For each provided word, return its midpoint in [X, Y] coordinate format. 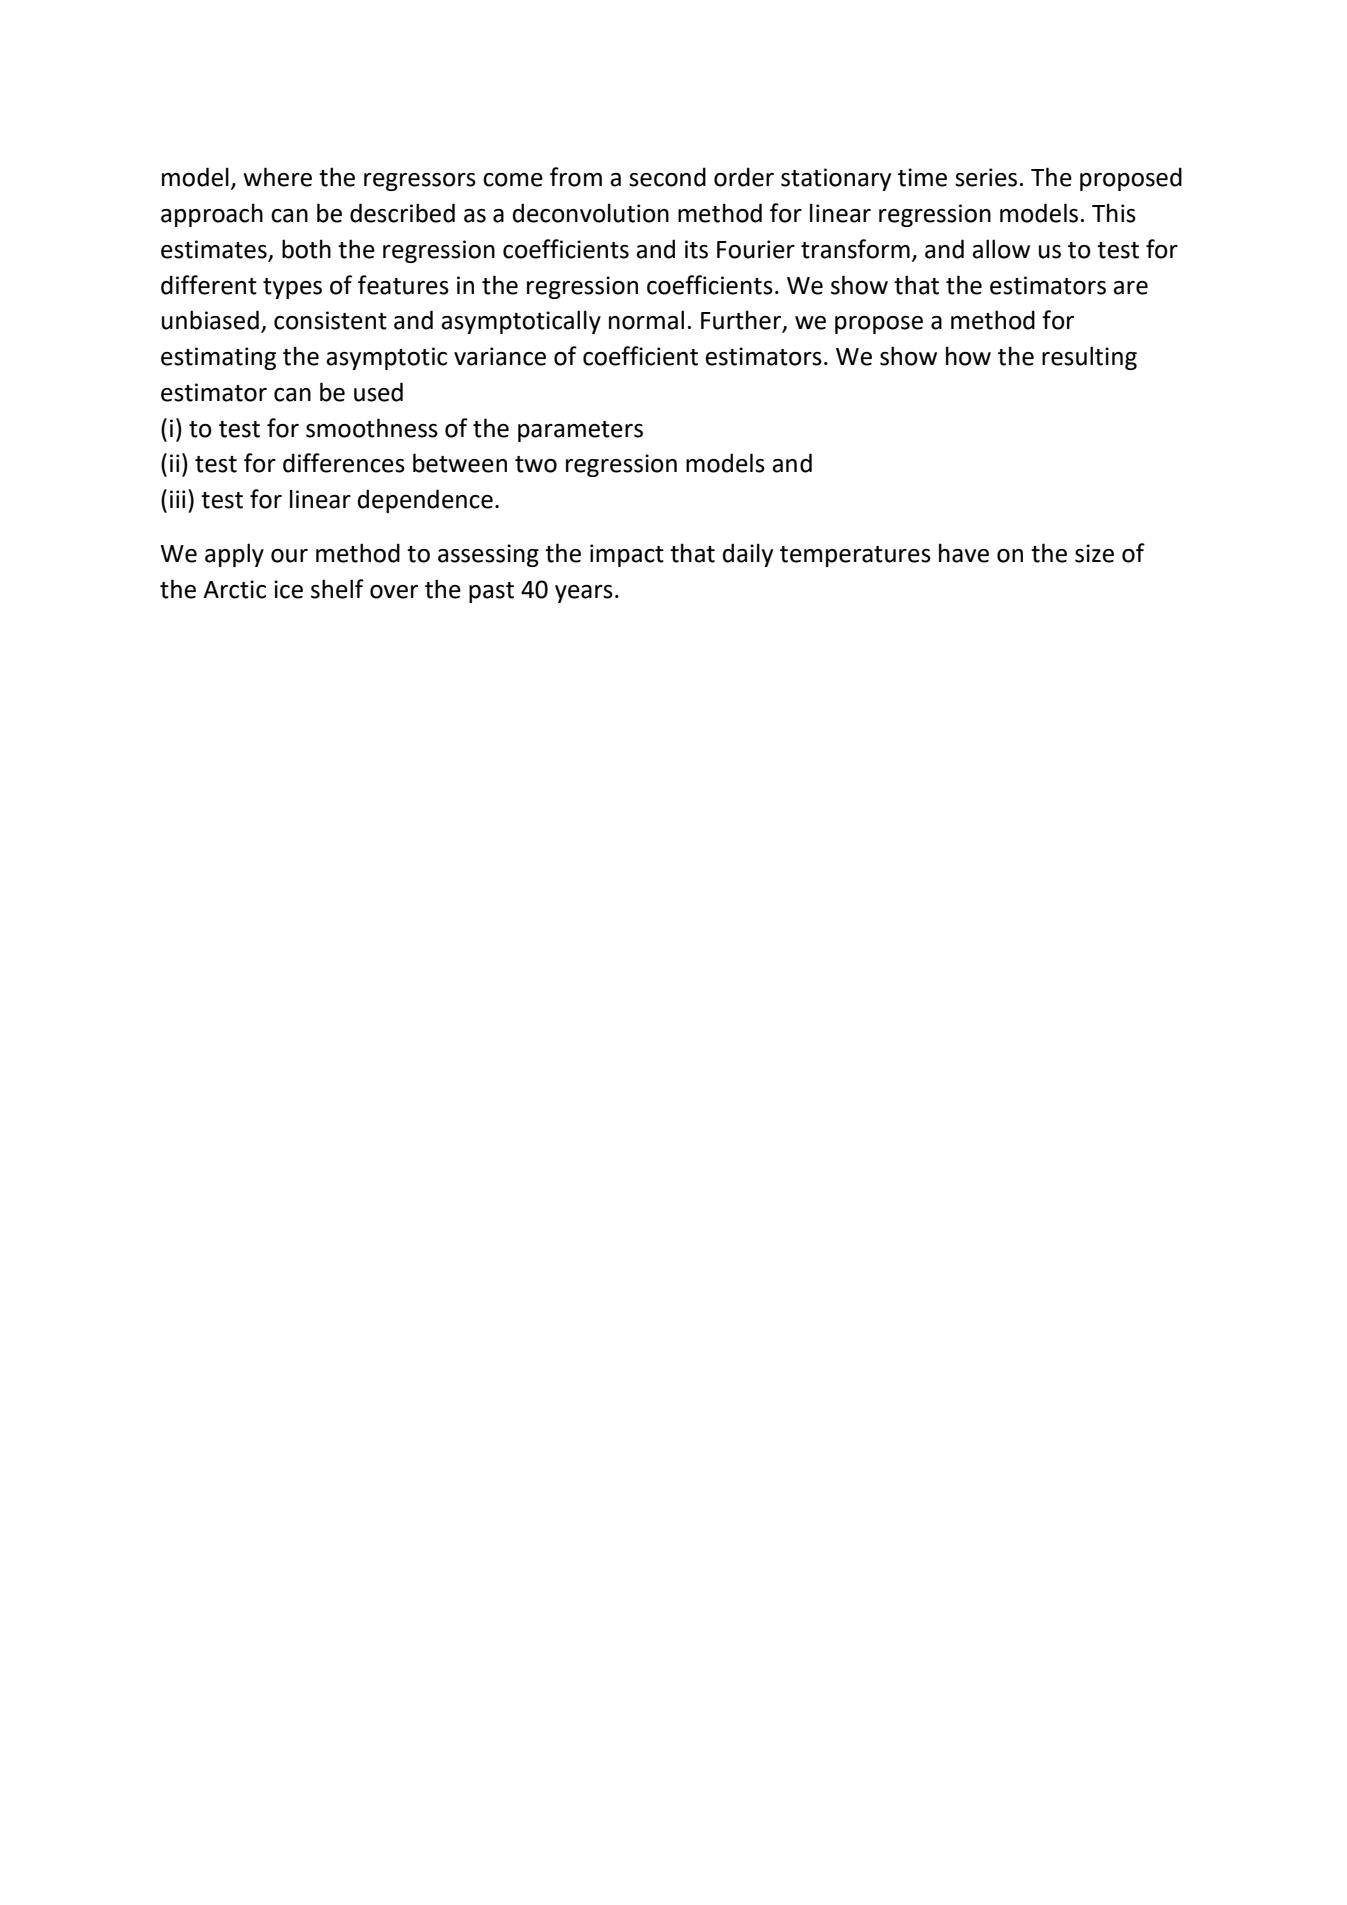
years [584, 594]
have [964, 553]
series [986, 177]
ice [288, 589]
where [277, 177]
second [667, 177]
